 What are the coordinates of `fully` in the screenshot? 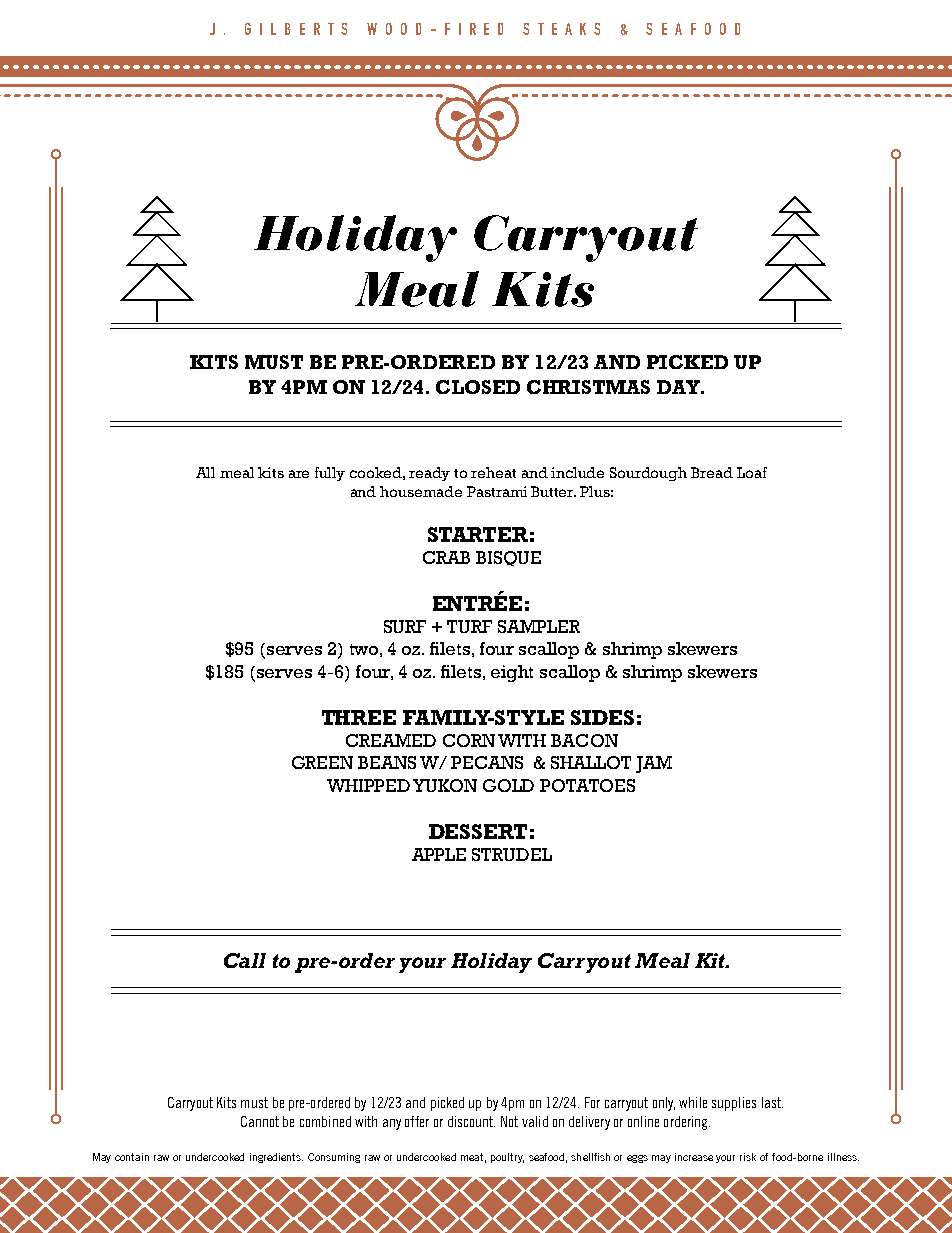 It's located at (330, 474).
